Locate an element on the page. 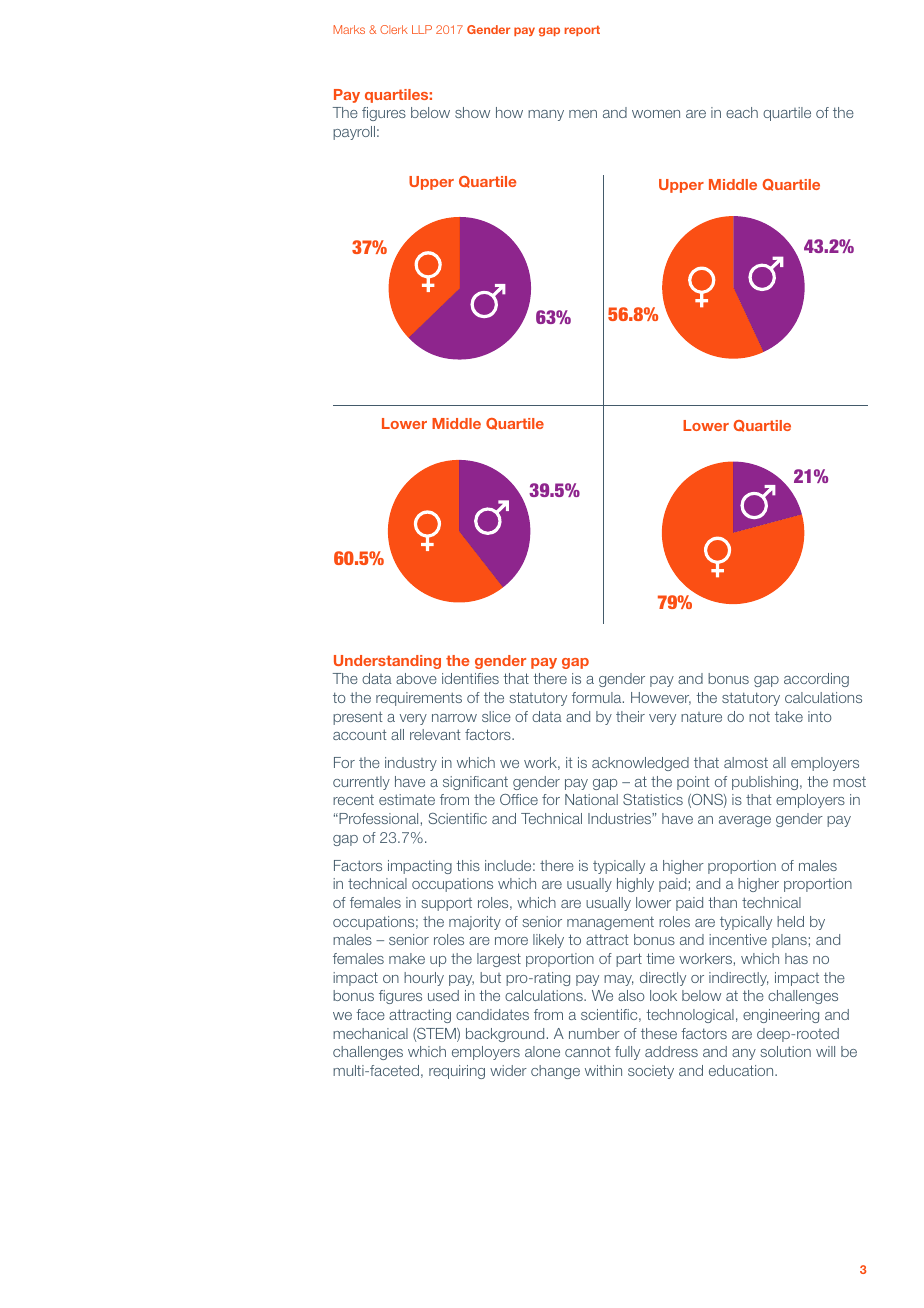 Image resolution: width=924 pixels, height=1308 pixels. according is located at coordinates (816, 680).
